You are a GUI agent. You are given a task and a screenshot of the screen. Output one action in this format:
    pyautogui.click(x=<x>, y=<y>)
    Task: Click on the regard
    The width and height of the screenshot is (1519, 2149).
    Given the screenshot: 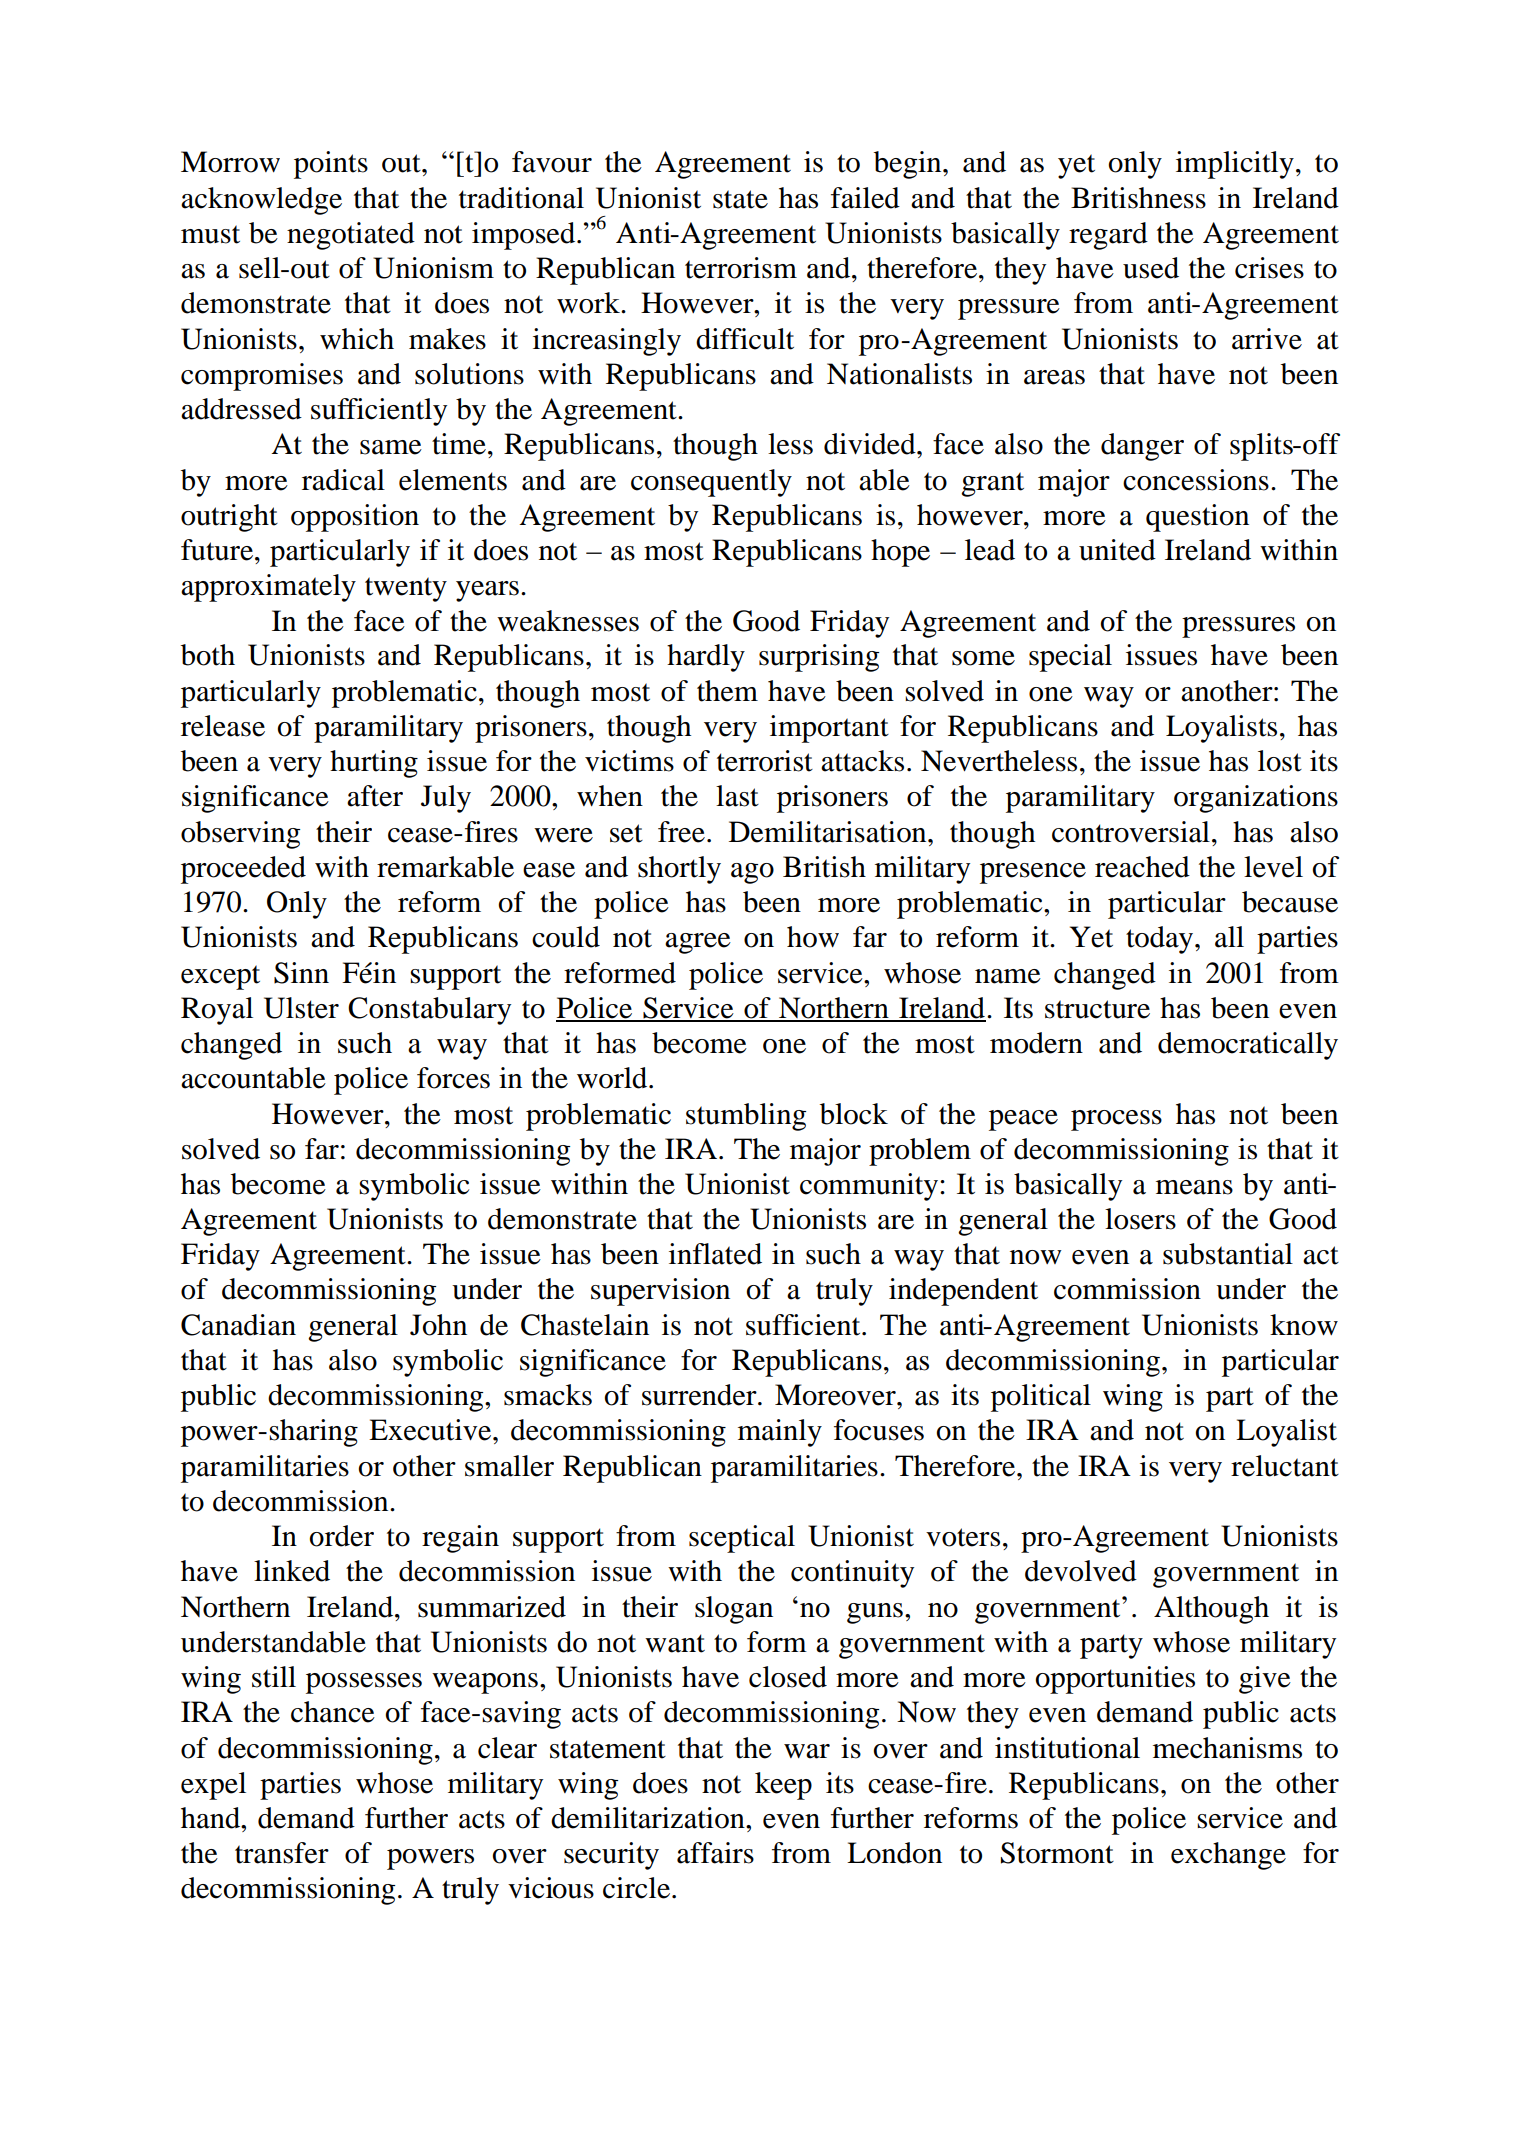 What is the action you would take?
    pyautogui.click(x=1108, y=236)
